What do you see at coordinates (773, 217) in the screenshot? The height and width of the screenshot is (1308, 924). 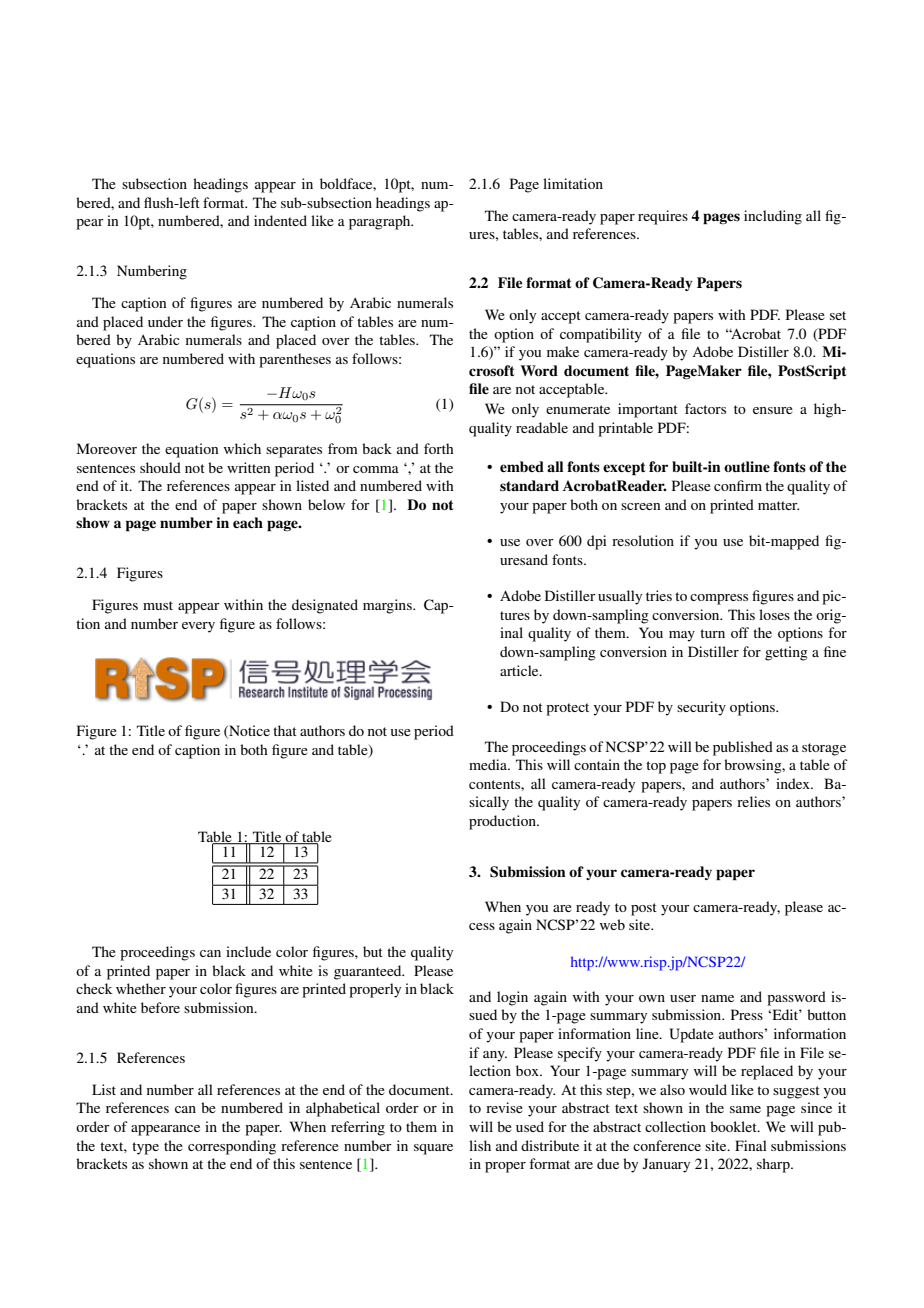 I see `including` at bounding box center [773, 217].
